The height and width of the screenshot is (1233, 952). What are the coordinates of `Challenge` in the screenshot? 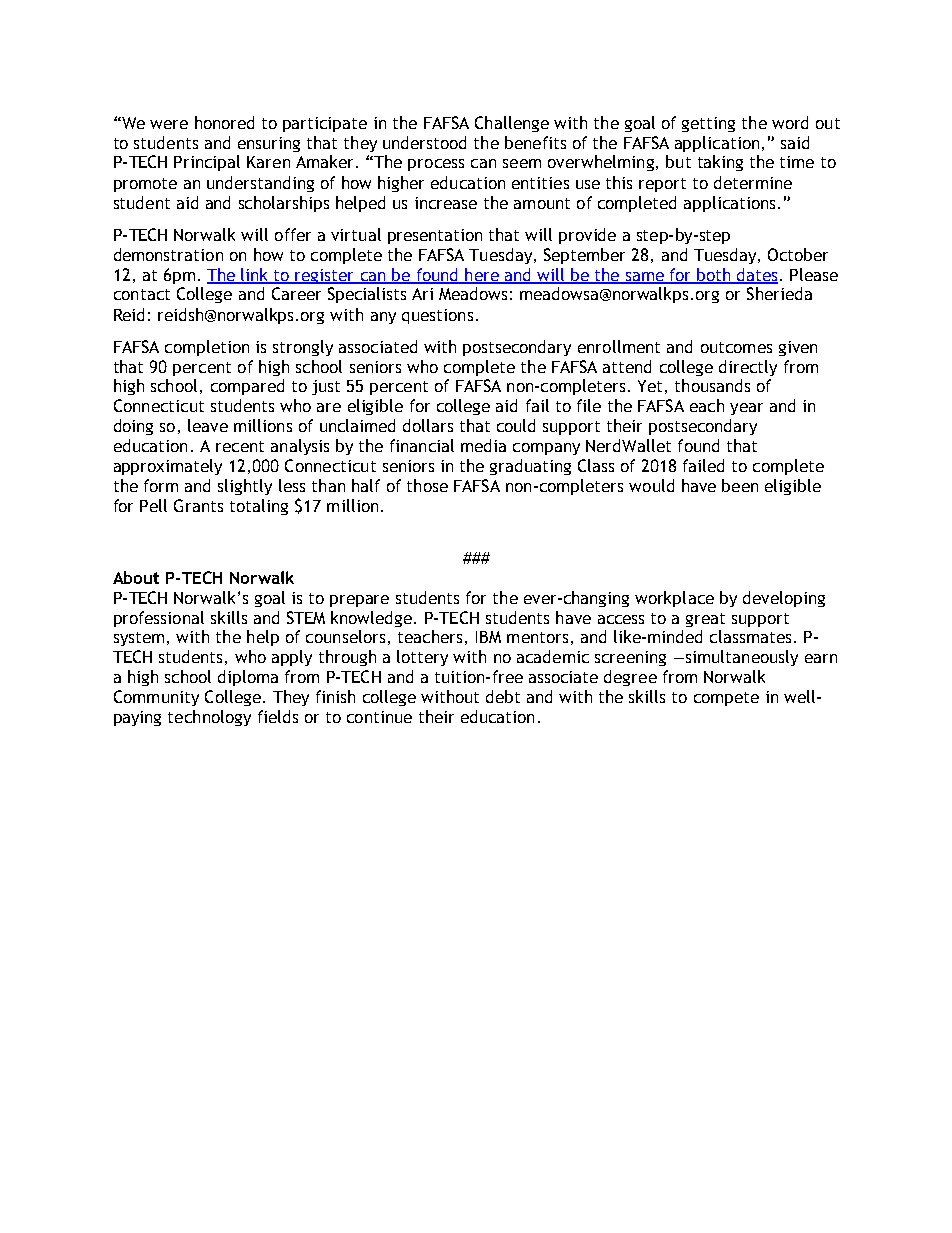 It's located at (512, 124).
